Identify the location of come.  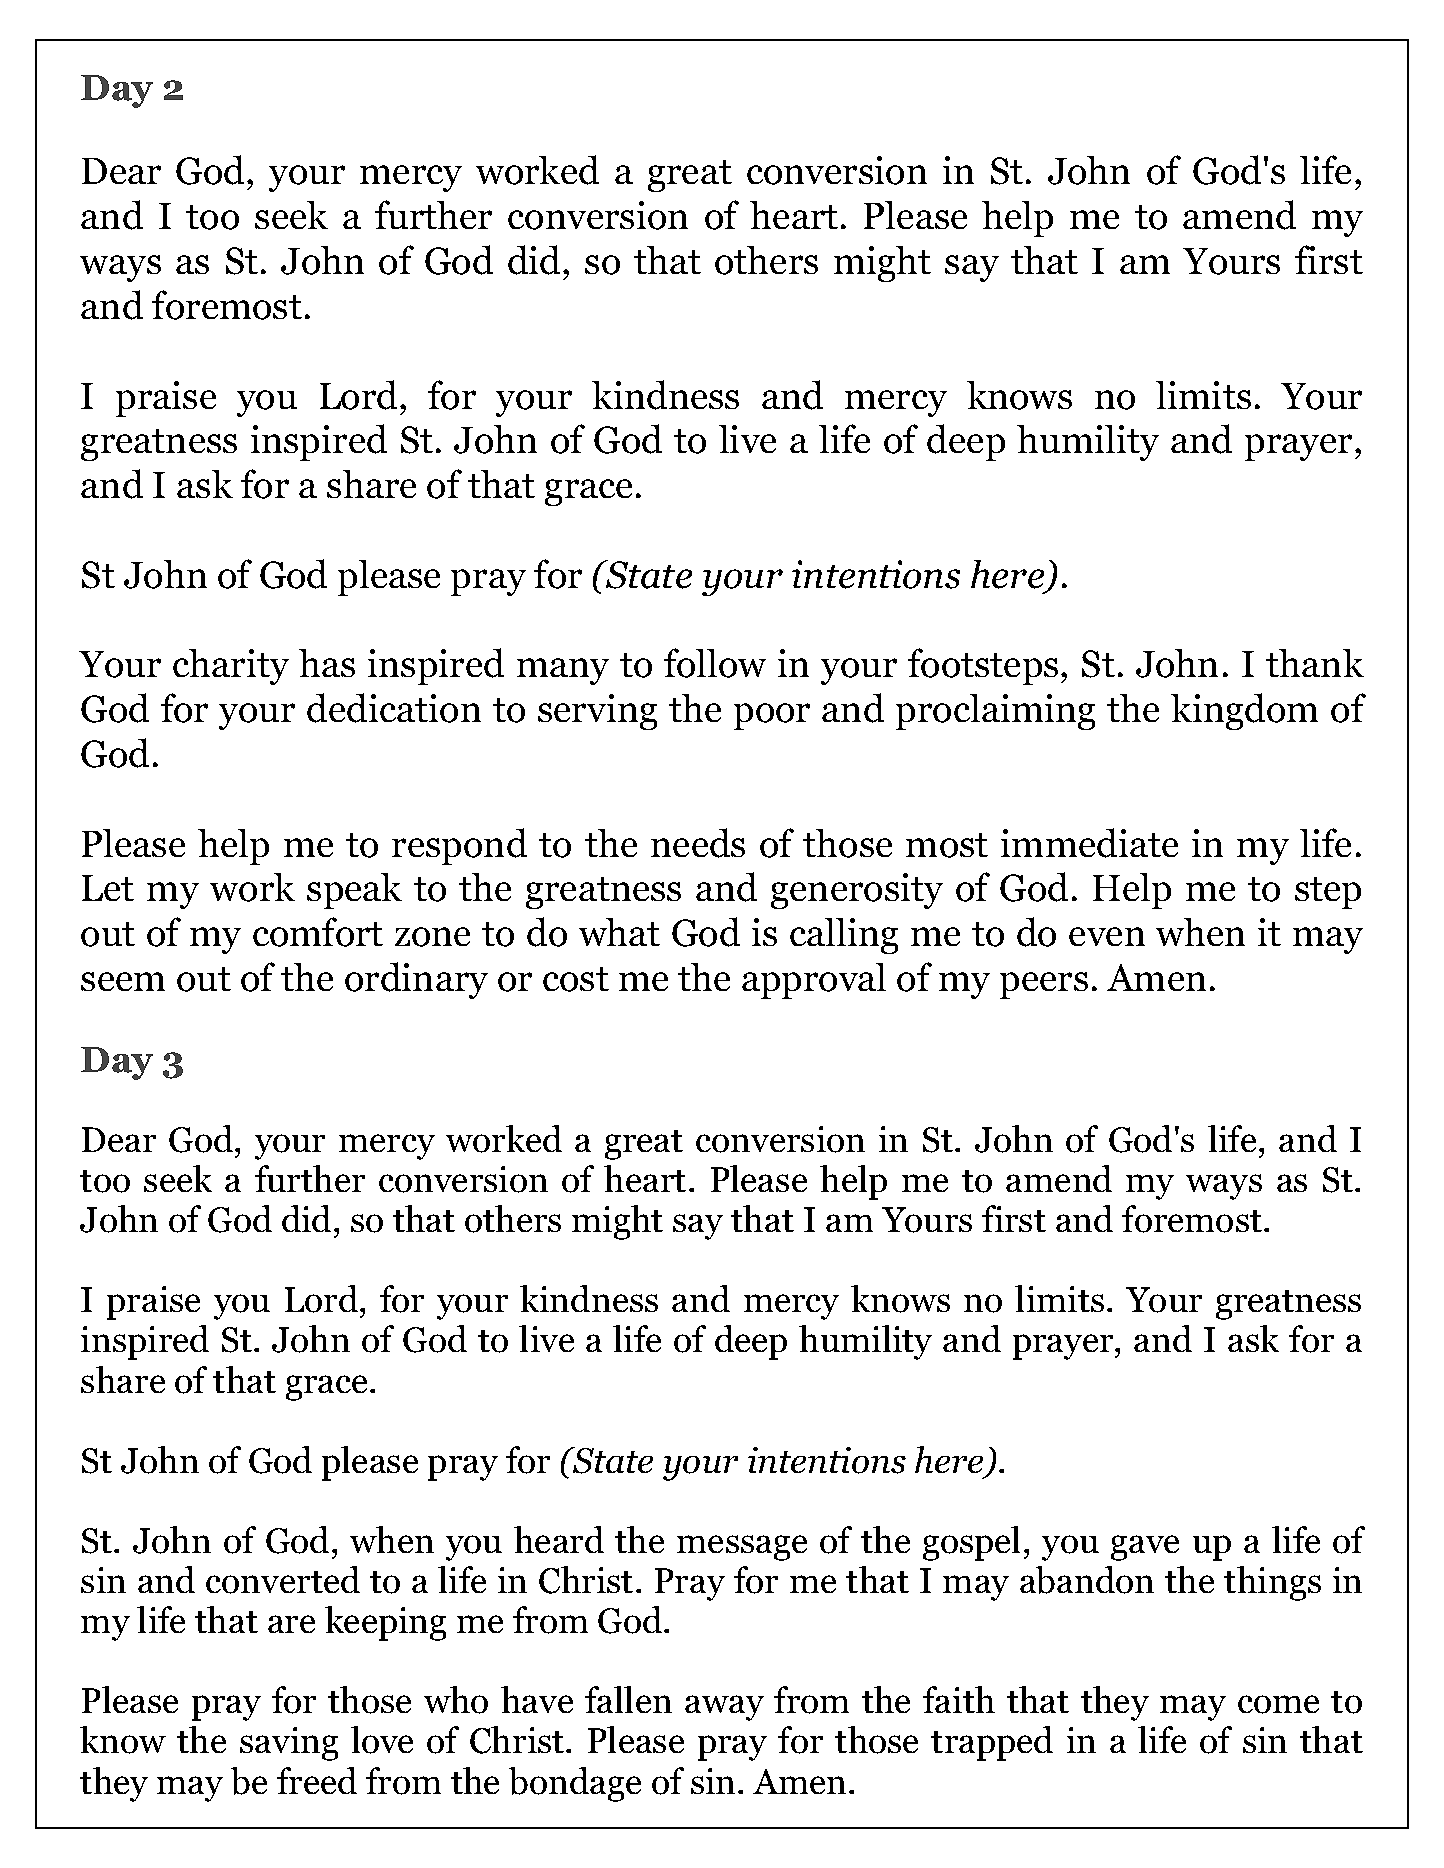
(1278, 1704).
